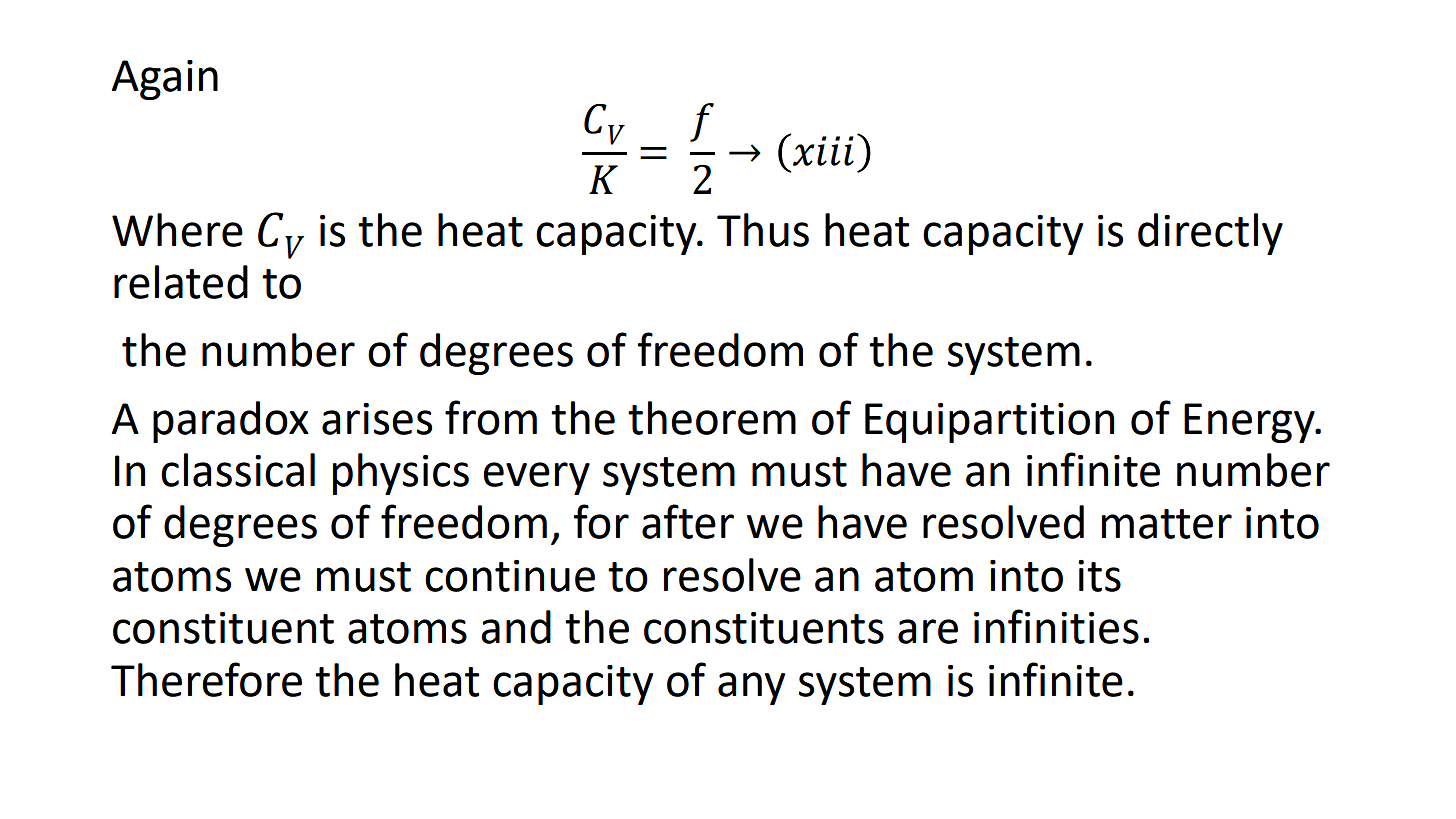 The image size is (1456, 819). Describe the element at coordinates (763, 230) in the image. I see `Thus` at that location.
